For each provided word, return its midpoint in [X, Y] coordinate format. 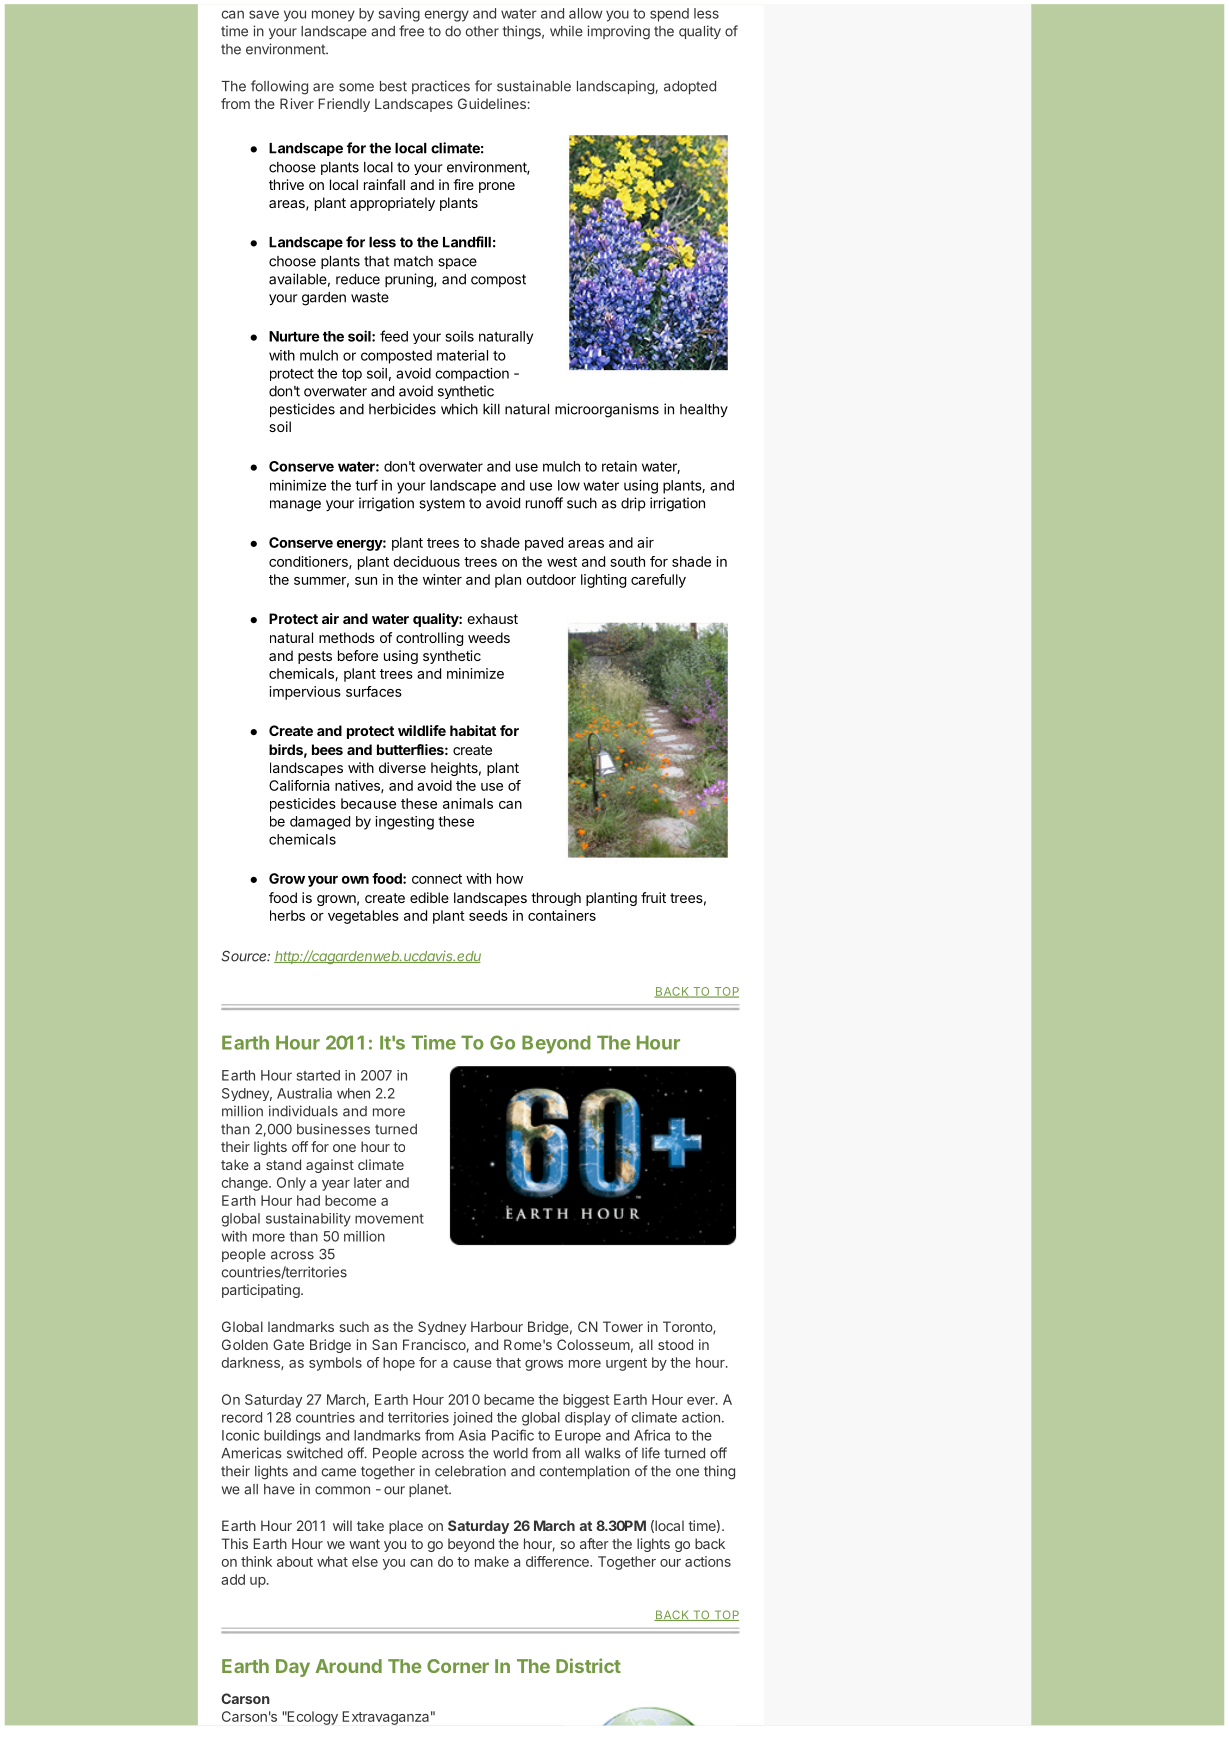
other [482, 31]
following [279, 87]
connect [437, 879]
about [295, 1561]
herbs [287, 915]
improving [618, 32]
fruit [653, 897]
